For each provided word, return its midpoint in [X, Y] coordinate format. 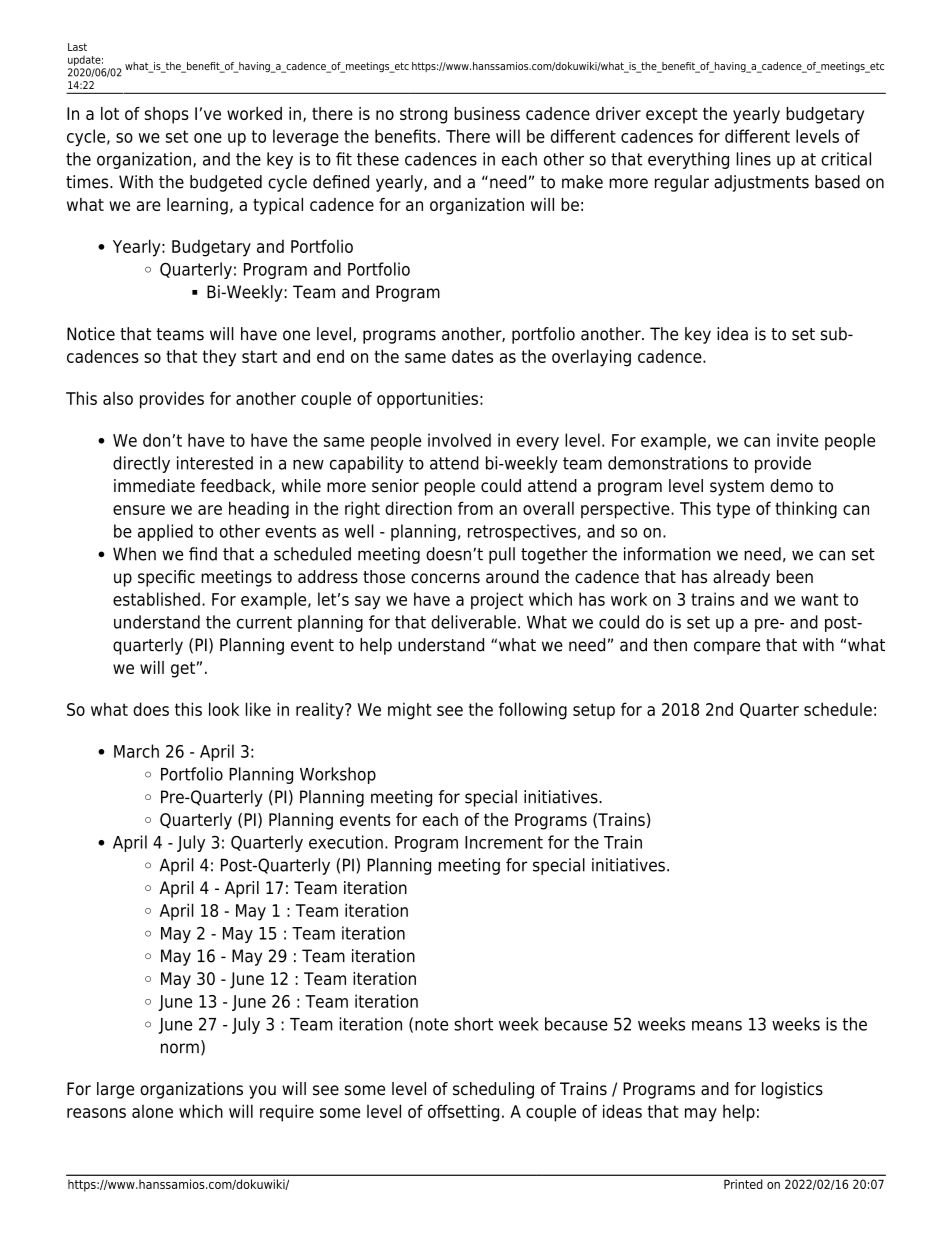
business [487, 113]
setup [594, 711]
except [672, 116]
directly [141, 464]
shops [167, 115]
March [136, 751]
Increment [504, 842]
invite [797, 440]
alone [152, 1111]
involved [459, 440]
